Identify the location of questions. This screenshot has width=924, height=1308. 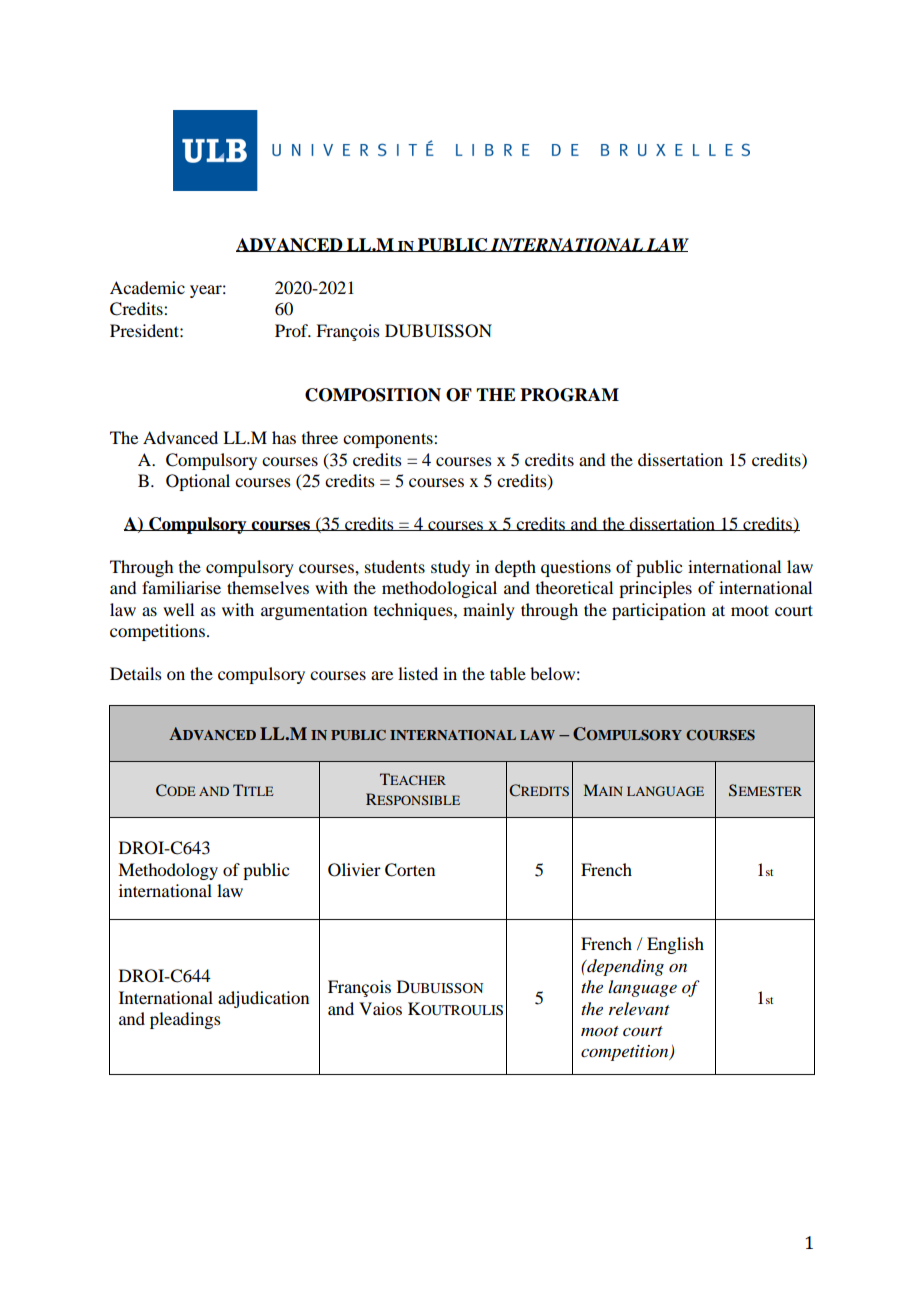
(576, 568).
